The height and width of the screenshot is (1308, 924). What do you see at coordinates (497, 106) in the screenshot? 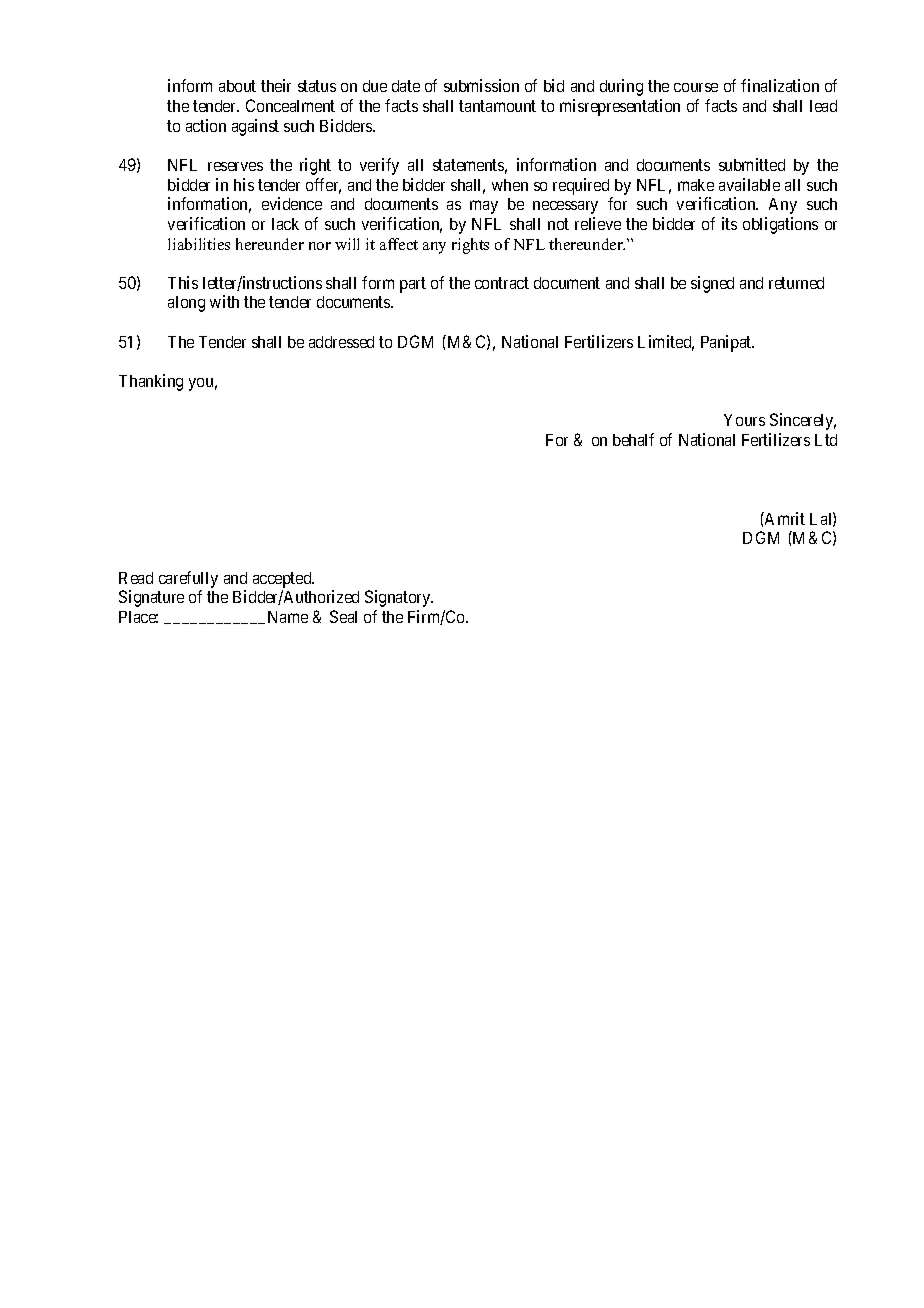
I see `tantamount` at bounding box center [497, 106].
